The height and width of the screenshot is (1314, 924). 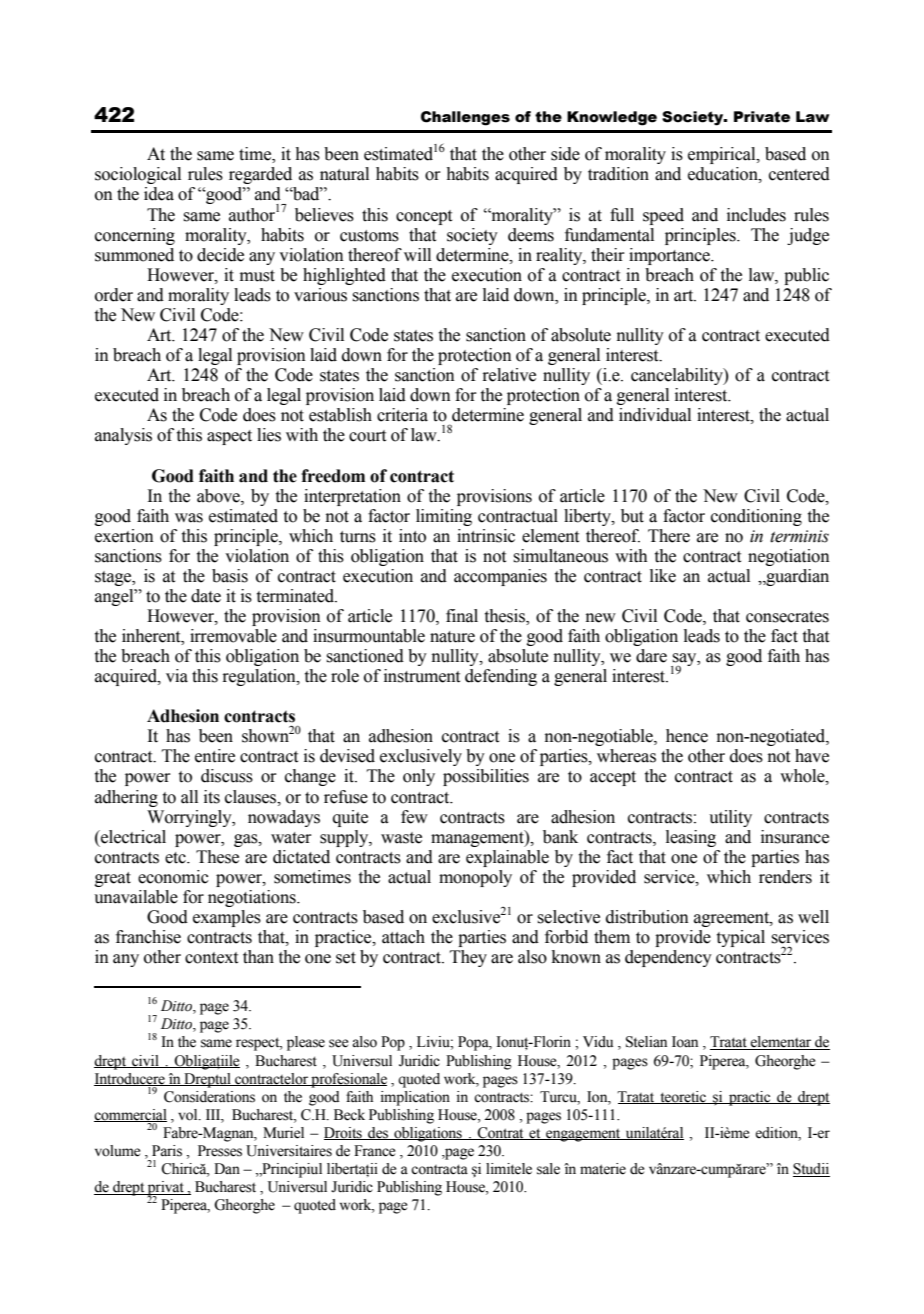 What do you see at coordinates (723, 155) in the screenshot?
I see `empirical` at bounding box center [723, 155].
